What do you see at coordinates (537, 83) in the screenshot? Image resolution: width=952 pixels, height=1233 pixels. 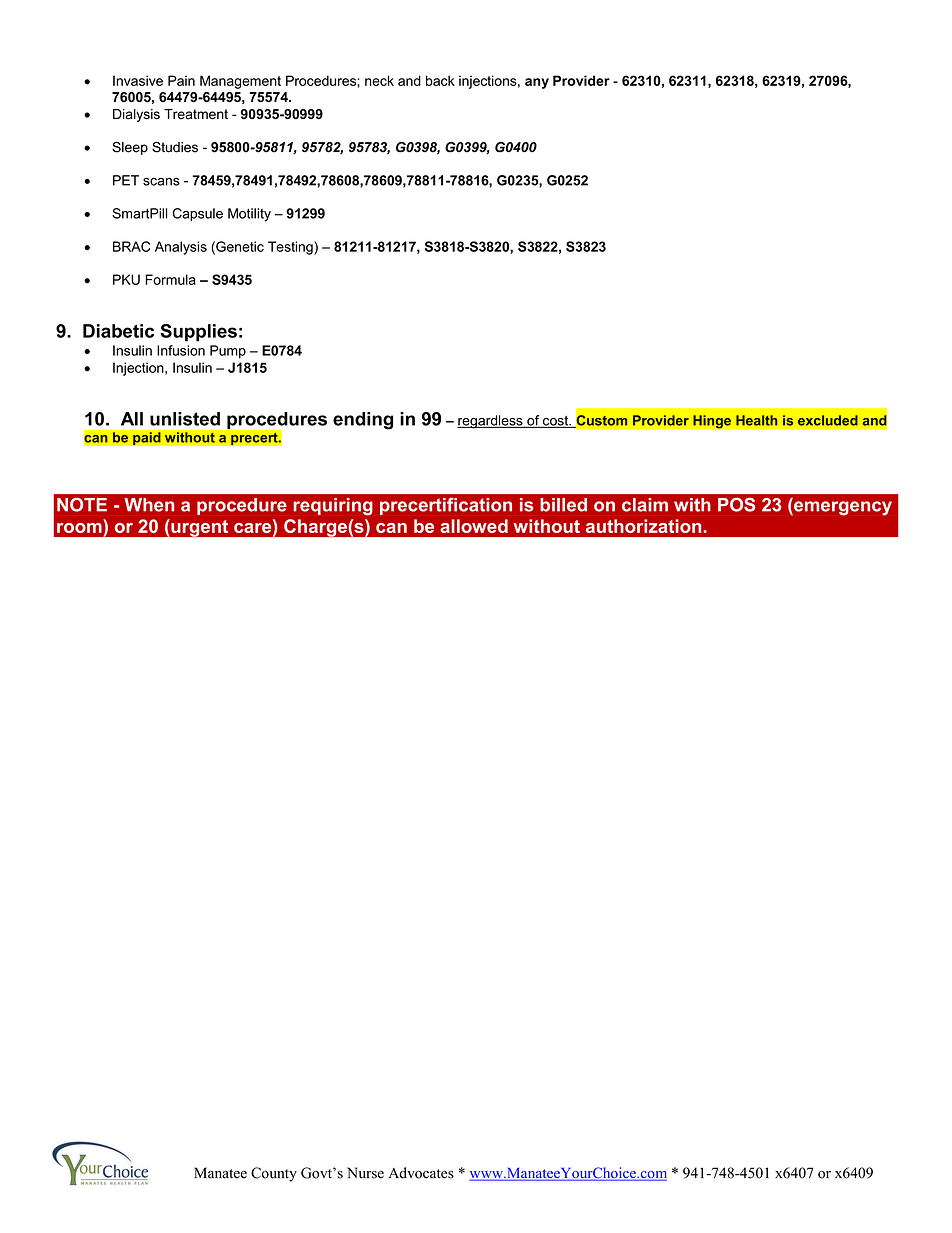 I see `any` at bounding box center [537, 83].
